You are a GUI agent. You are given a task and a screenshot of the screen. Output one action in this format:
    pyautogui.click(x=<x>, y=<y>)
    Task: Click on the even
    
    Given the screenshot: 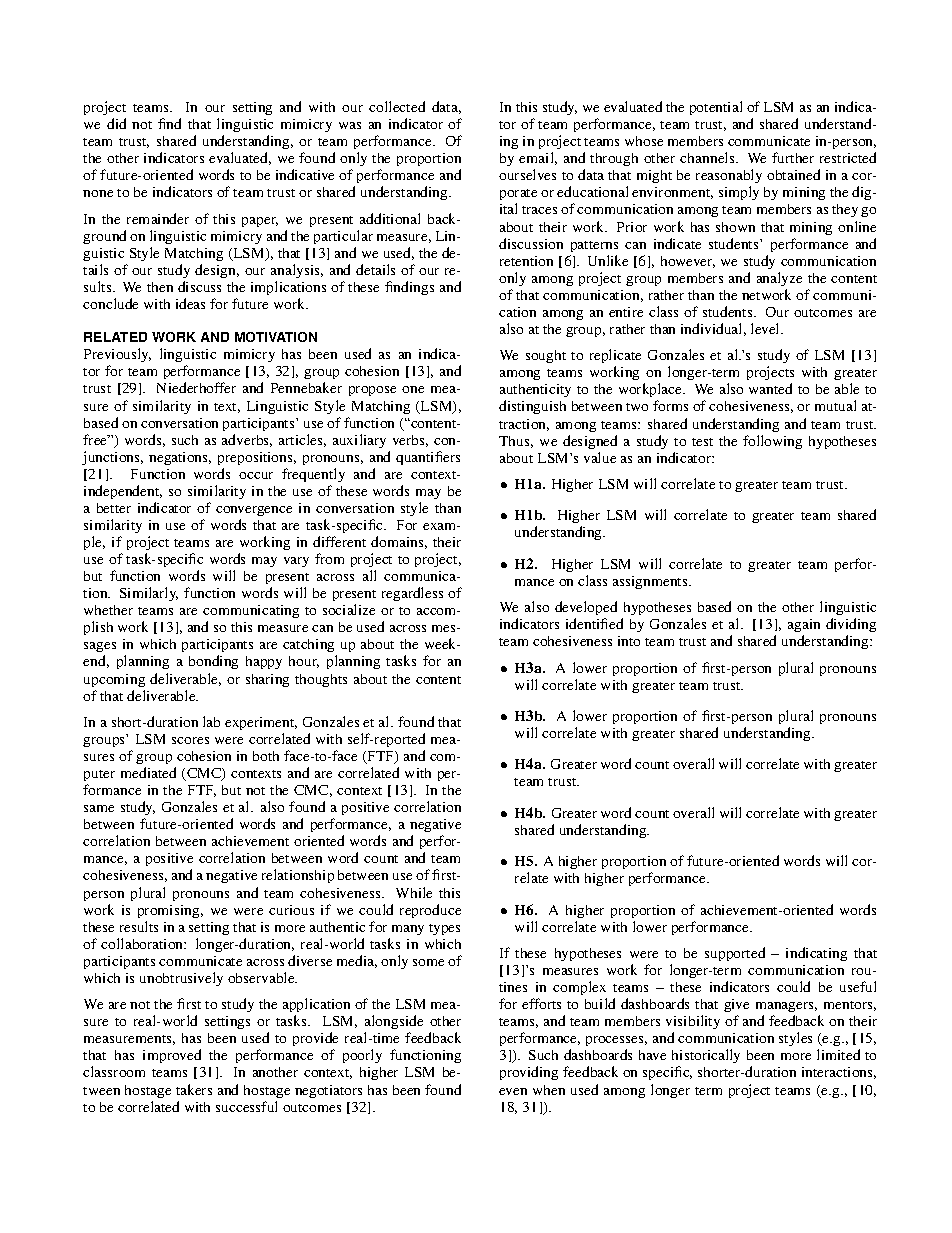 What is the action you would take?
    pyautogui.click(x=513, y=1091)
